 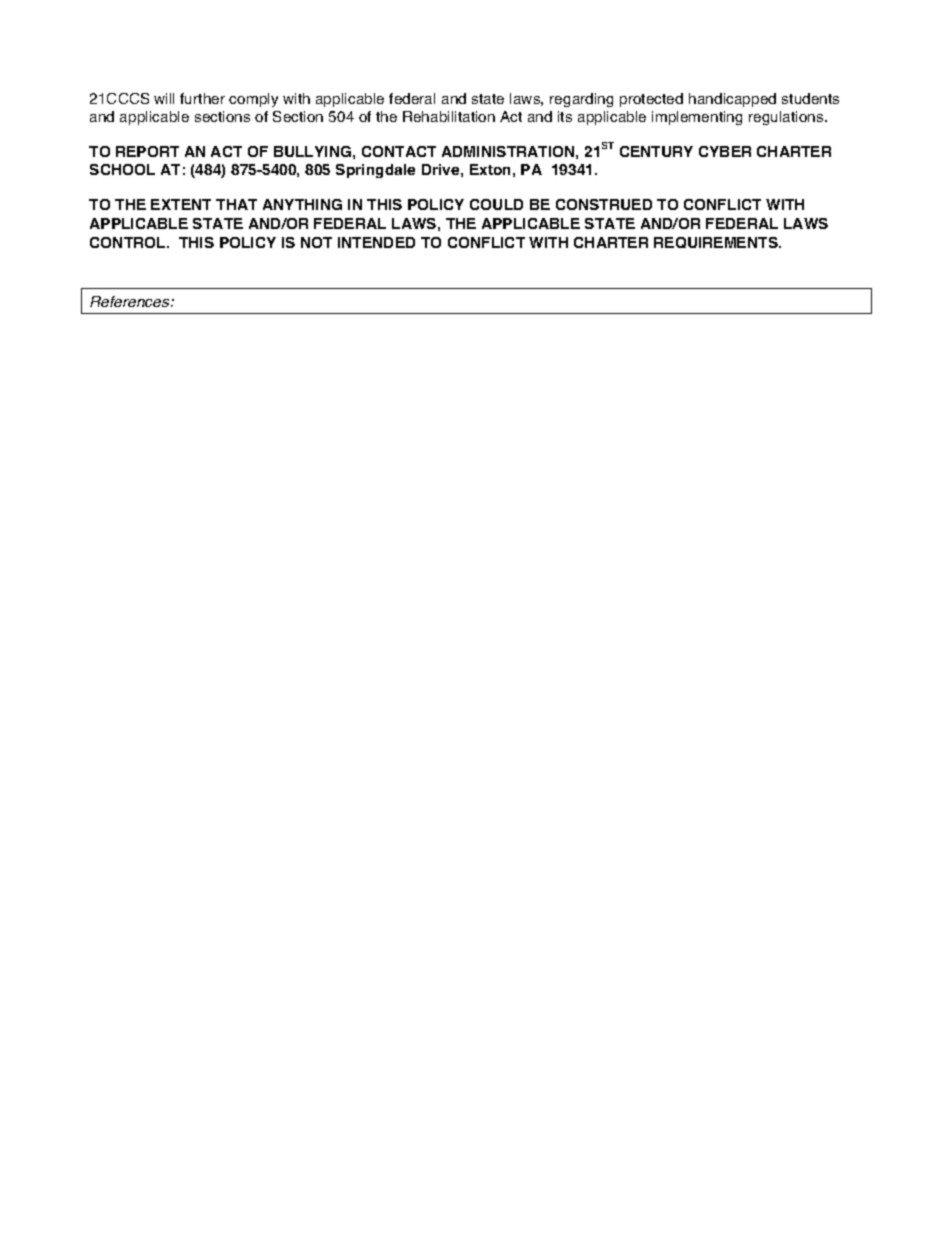 I want to click on EXTENT, so click(x=181, y=204).
